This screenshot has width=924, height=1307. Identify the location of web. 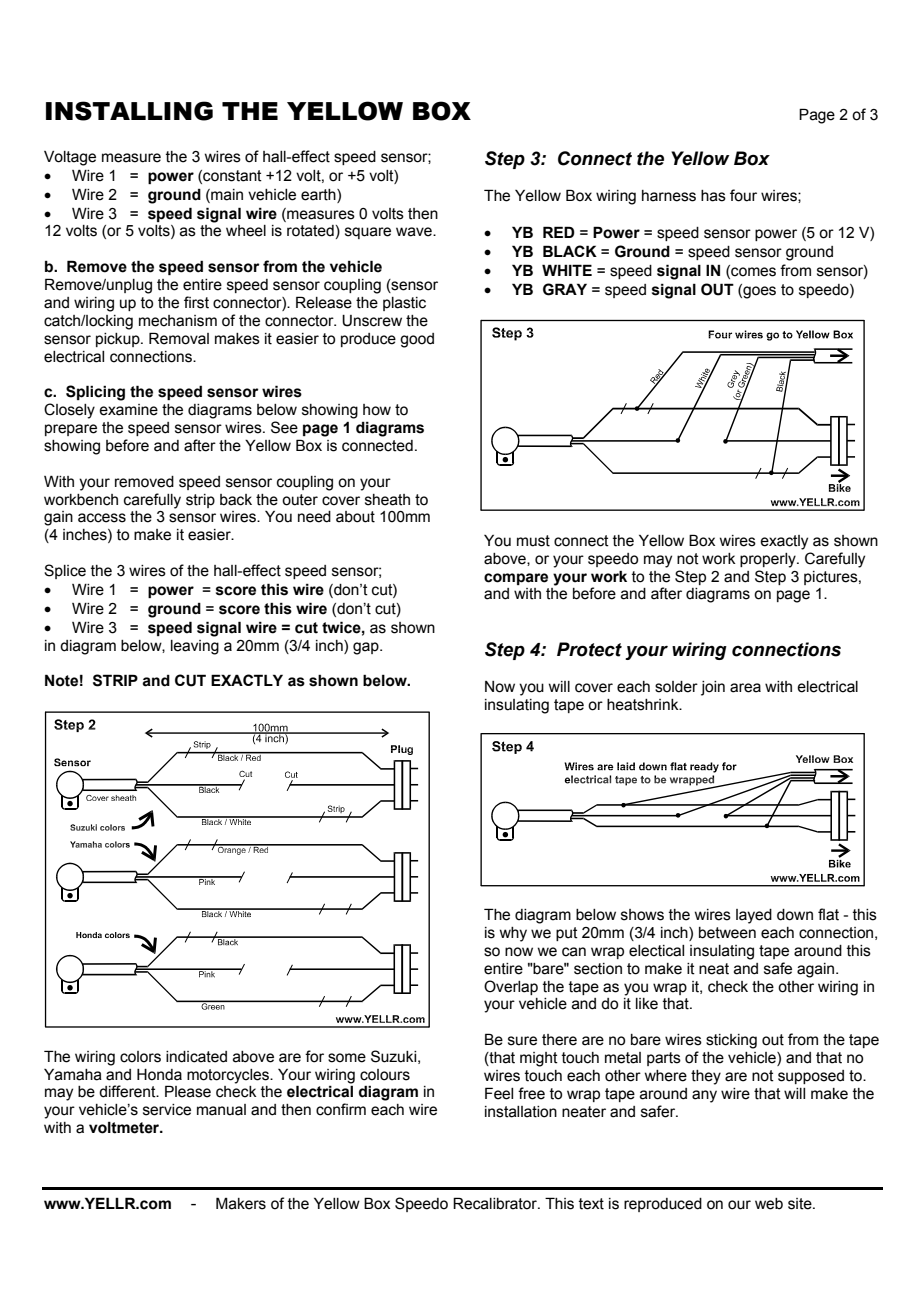
(769, 1204).
